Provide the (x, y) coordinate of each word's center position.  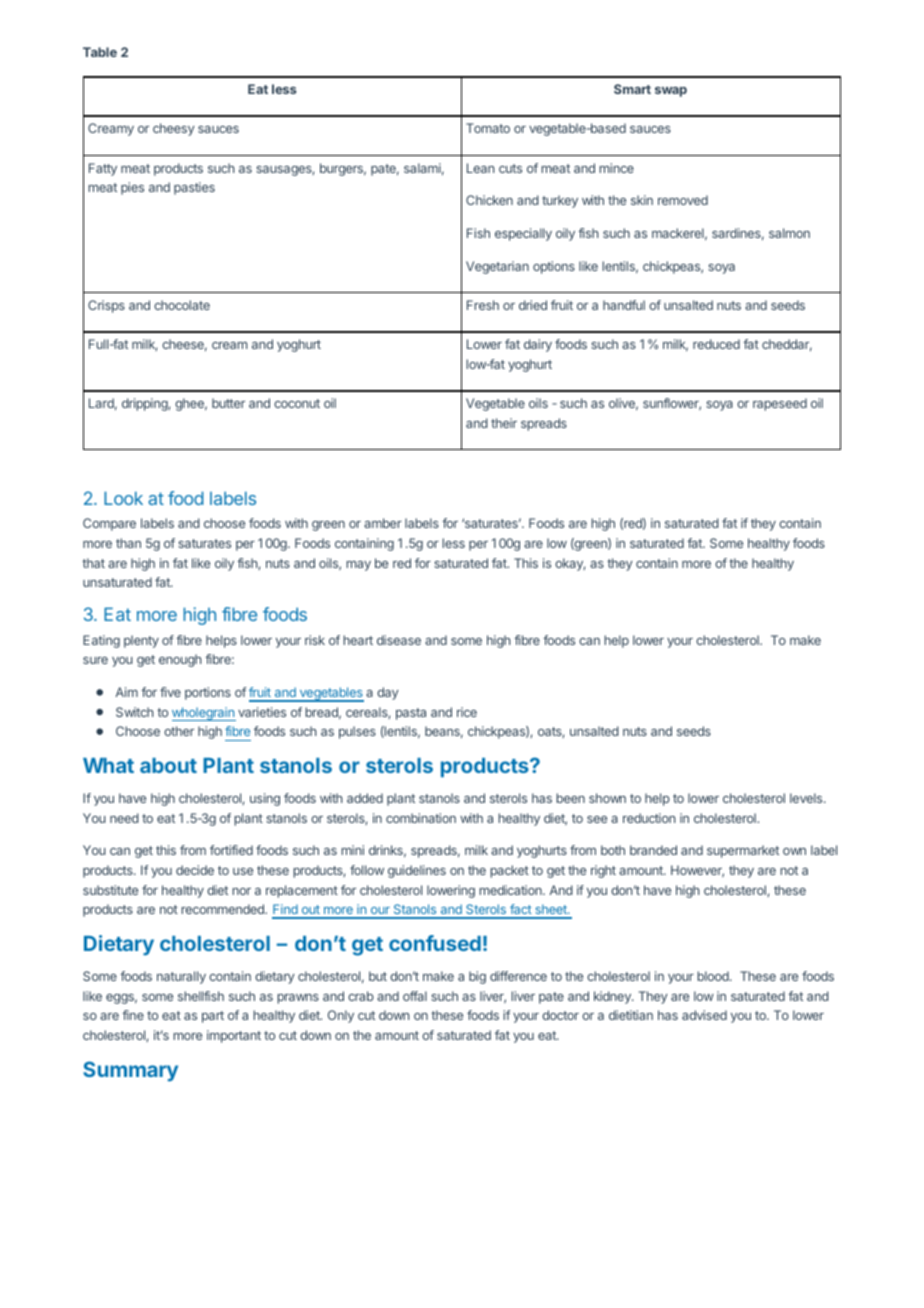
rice (467, 712)
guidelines (417, 871)
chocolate (182, 305)
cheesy (174, 129)
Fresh (483, 305)
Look (123, 498)
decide (195, 870)
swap (671, 92)
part (213, 1017)
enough (180, 660)
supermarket (743, 851)
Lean (480, 168)
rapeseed (780, 404)
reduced (716, 344)
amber (383, 523)
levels (807, 798)
